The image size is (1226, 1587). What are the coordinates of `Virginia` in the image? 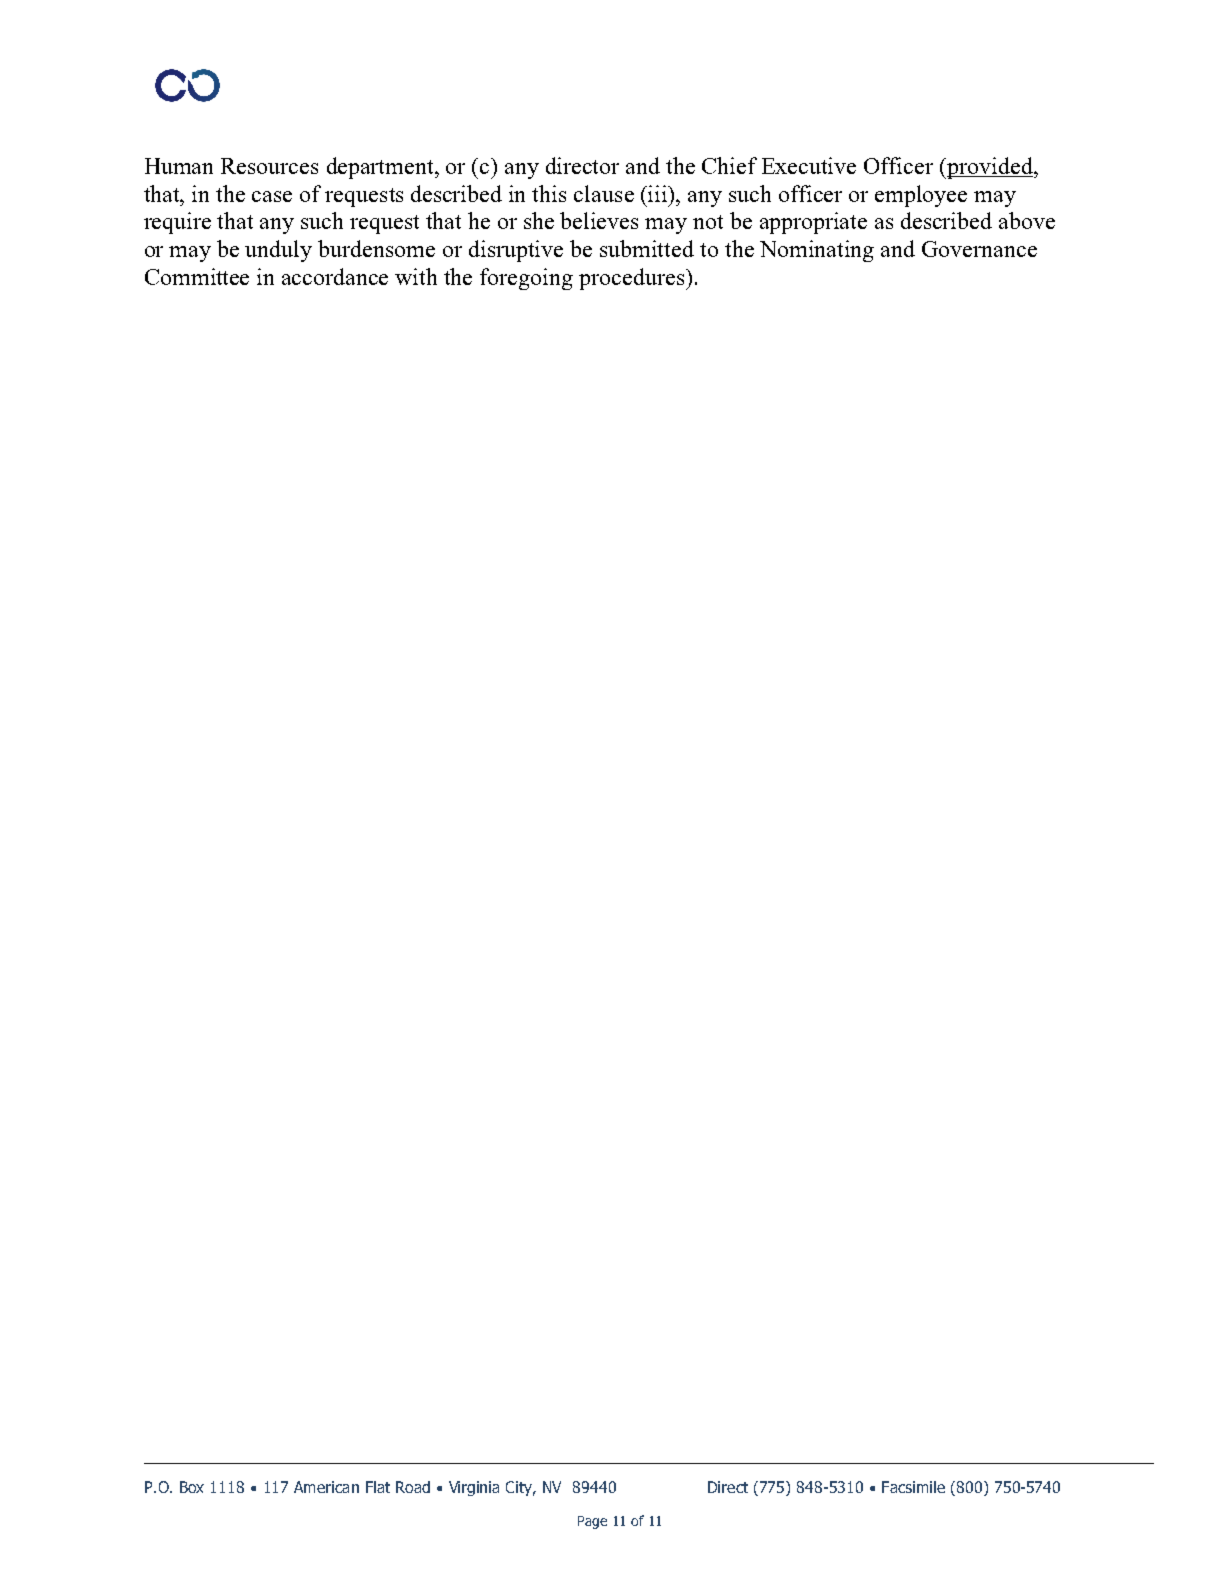 It's located at (474, 1488).
